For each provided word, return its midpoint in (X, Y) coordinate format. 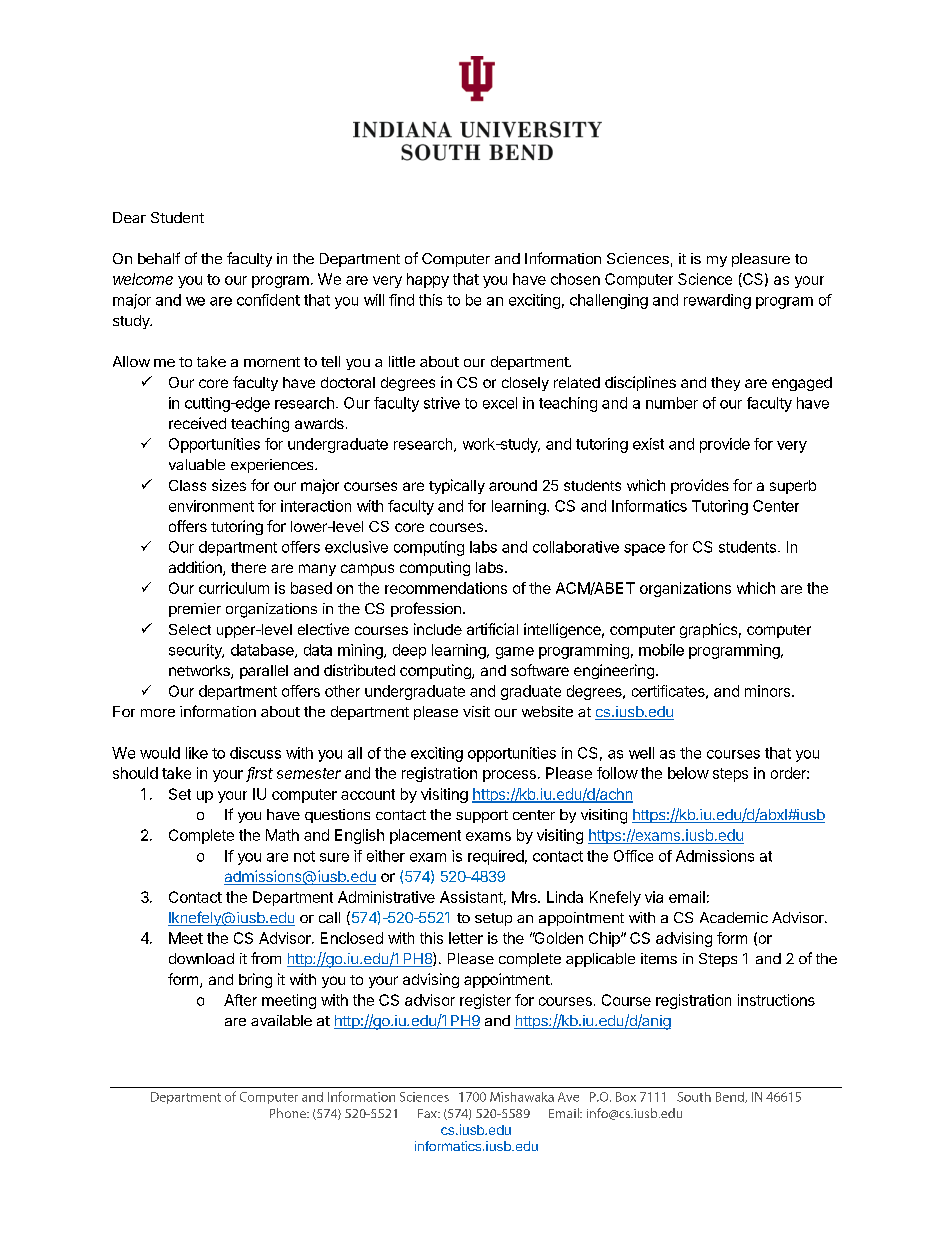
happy (428, 280)
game (515, 653)
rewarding (717, 301)
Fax (428, 1113)
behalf (159, 258)
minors (767, 691)
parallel (264, 672)
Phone (289, 1113)
